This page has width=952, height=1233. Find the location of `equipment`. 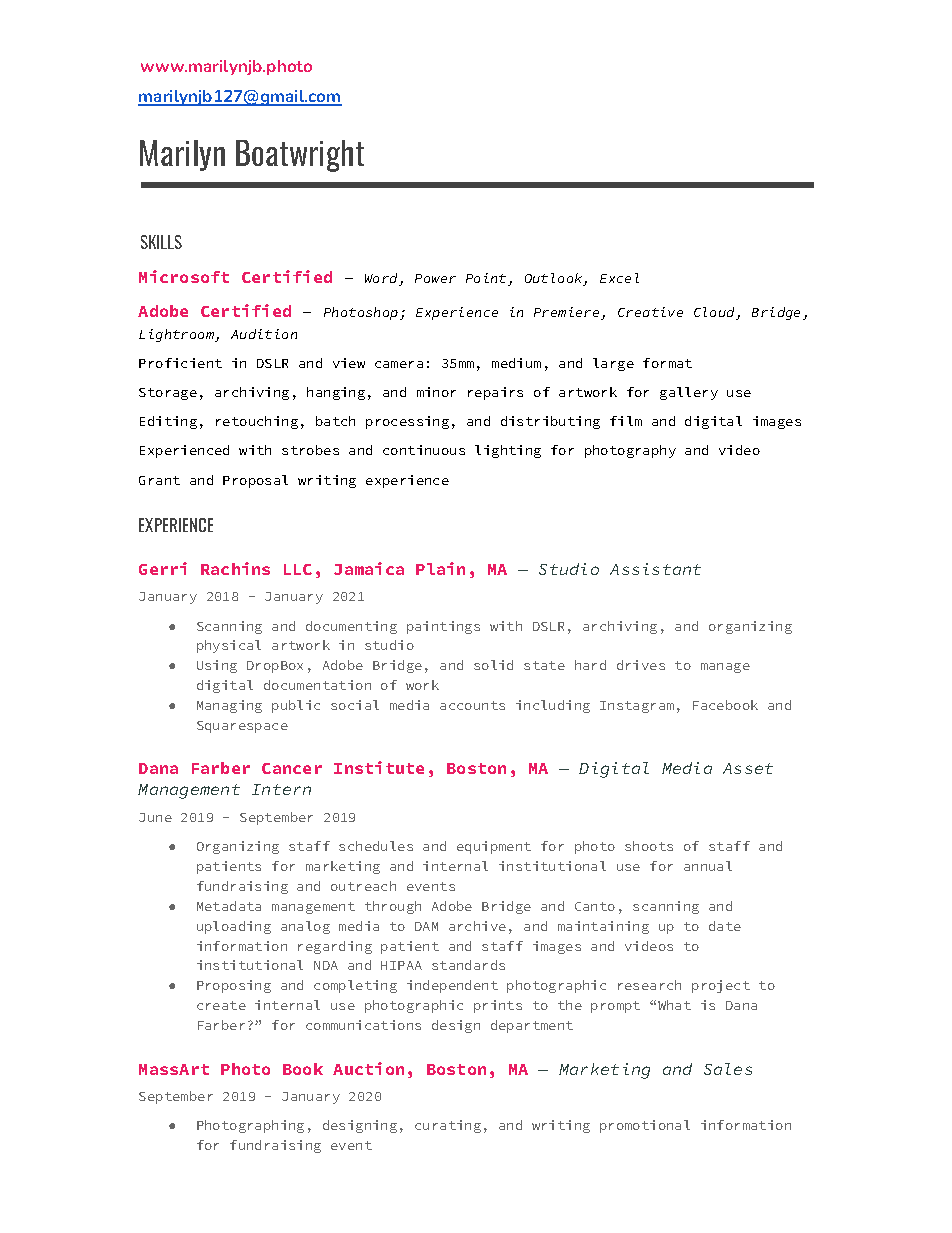

equipment is located at coordinates (494, 847).
